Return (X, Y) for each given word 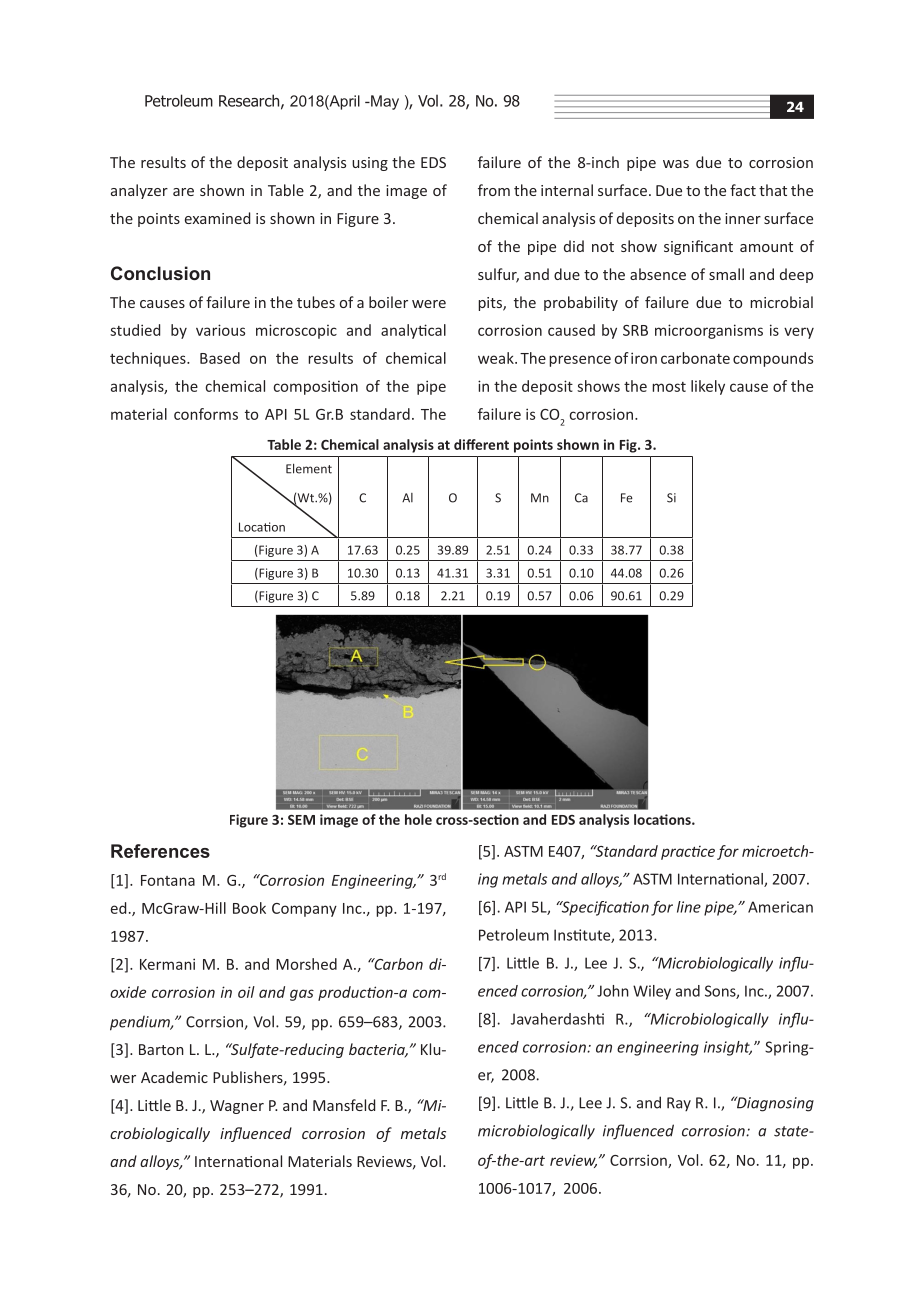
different (481, 444)
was (676, 164)
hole (418, 819)
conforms (206, 414)
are (183, 192)
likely (708, 387)
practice (688, 853)
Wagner (237, 1107)
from (494, 190)
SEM (301, 820)
